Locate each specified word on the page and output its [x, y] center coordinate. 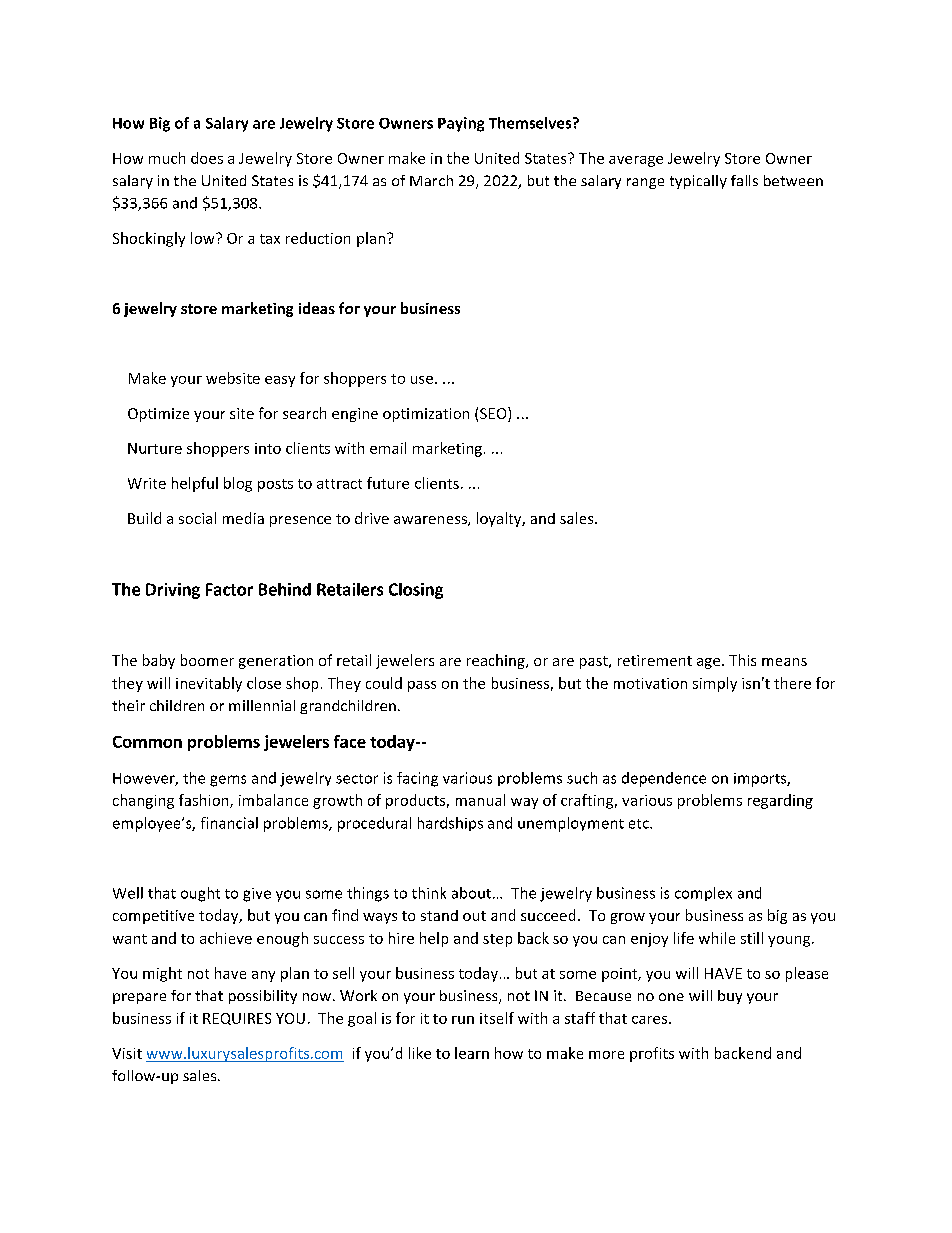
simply [715, 684]
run [463, 1020]
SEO [494, 414]
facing [417, 779]
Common [147, 742]
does [207, 158]
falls [744, 180]
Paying [461, 124]
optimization [426, 415]
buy [730, 997]
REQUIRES [237, 1019]
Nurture [155, 448]
